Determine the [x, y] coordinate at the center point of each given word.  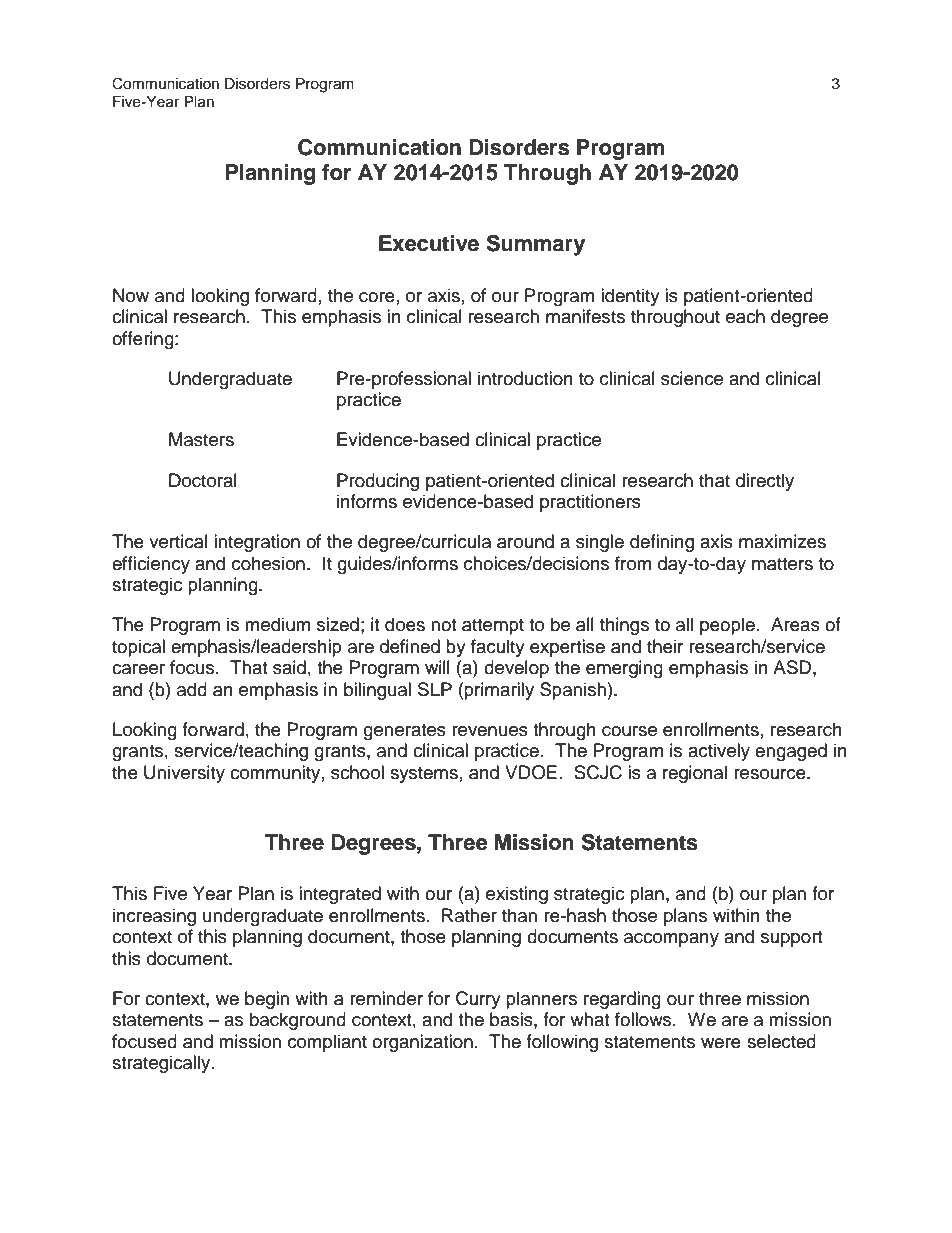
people [727, 626]
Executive [429, 243]
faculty [498, 648]
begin [267, 1000]
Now [131, 295]
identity [630, 297]
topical [138, 648]
